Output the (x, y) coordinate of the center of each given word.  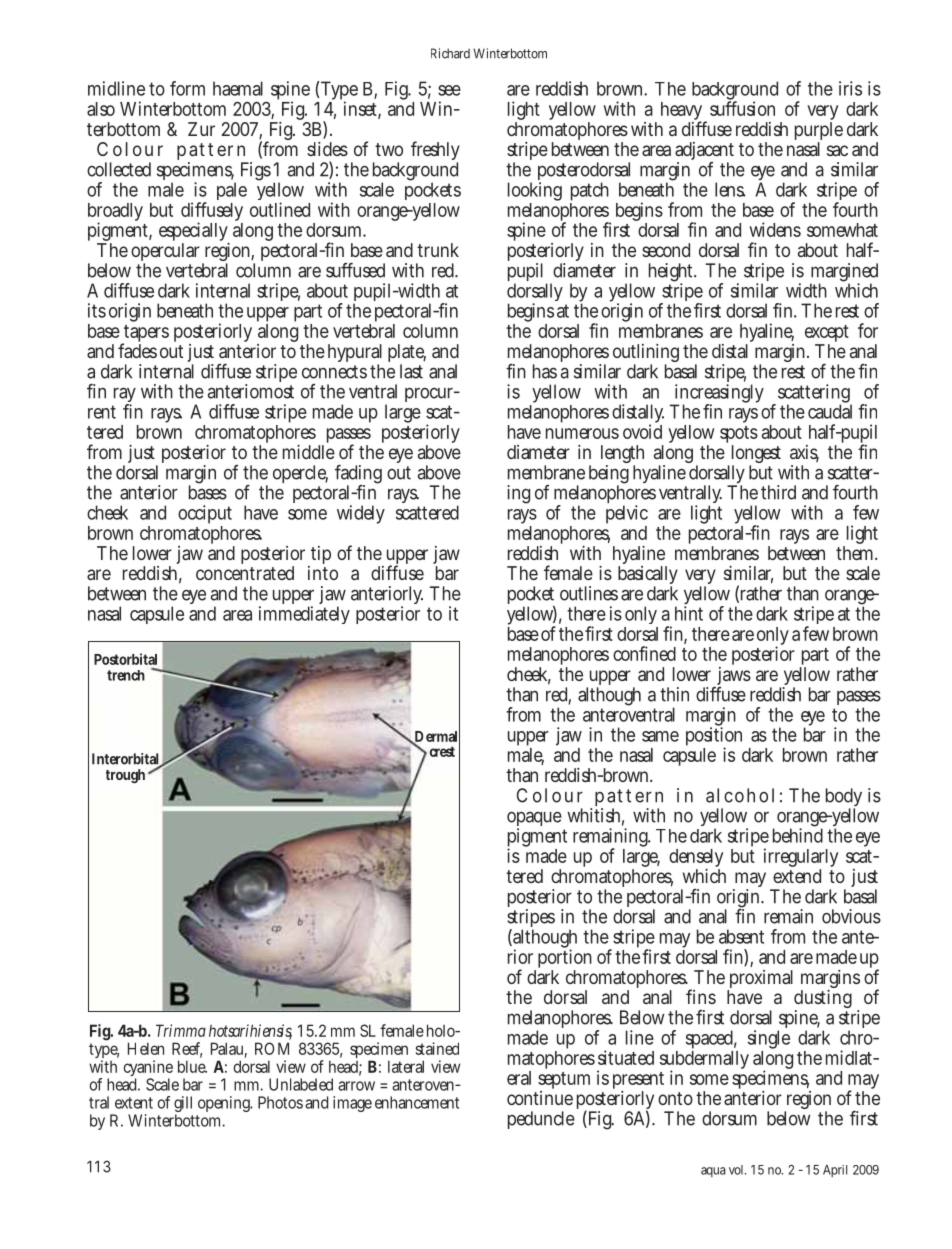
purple (819, 131)
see (449, 90)
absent (741, 936)
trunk (438, 250)
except (827, 335)
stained (437, 1048)
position (714, 738)
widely (361, 514)
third (778, 492)
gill (183, 1105)
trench (126, 675)
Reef (187, 1049)
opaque (536, 821)
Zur (201, 129)
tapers (145, 335)
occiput (205, 516)
